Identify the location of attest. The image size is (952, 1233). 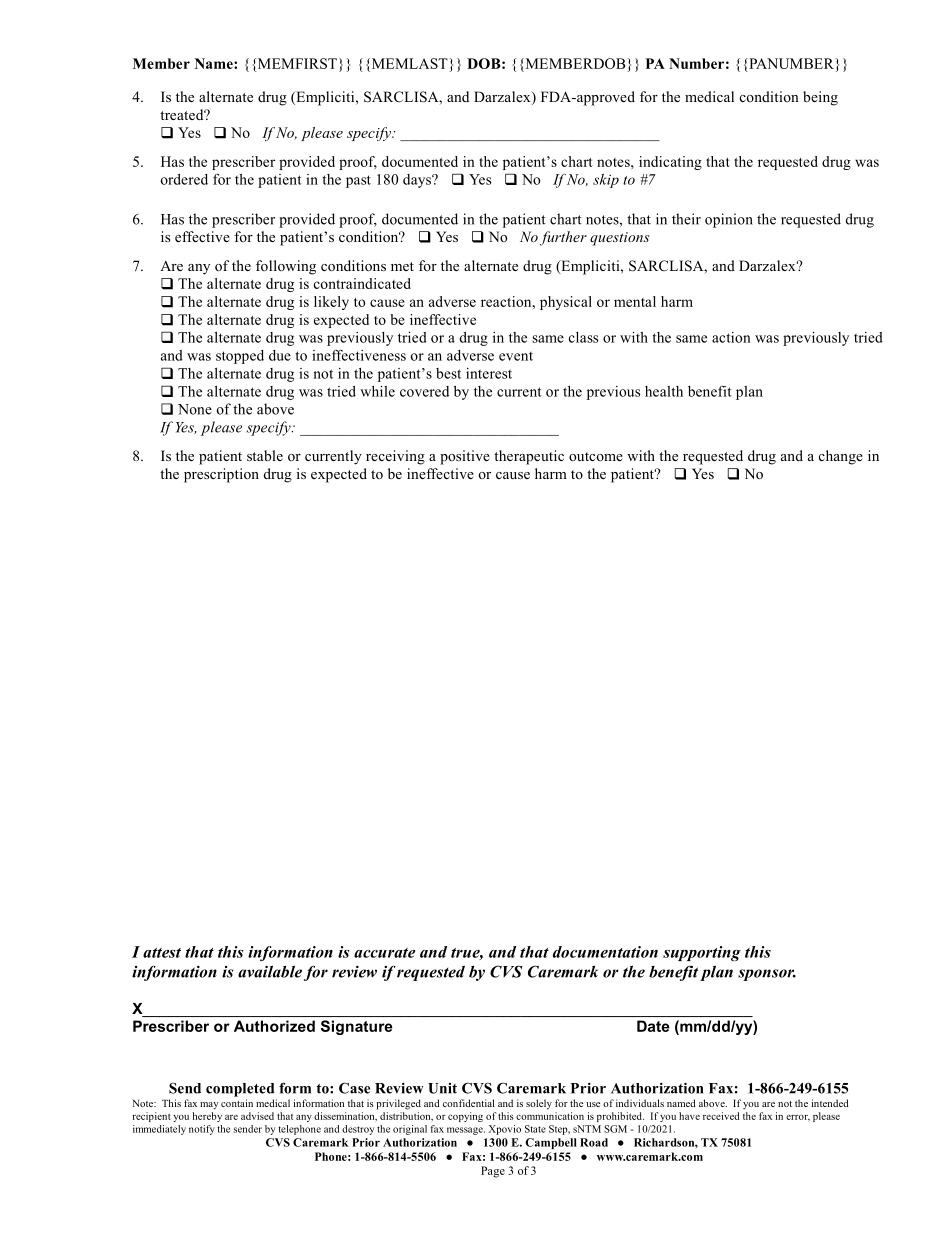
(162, 953).
